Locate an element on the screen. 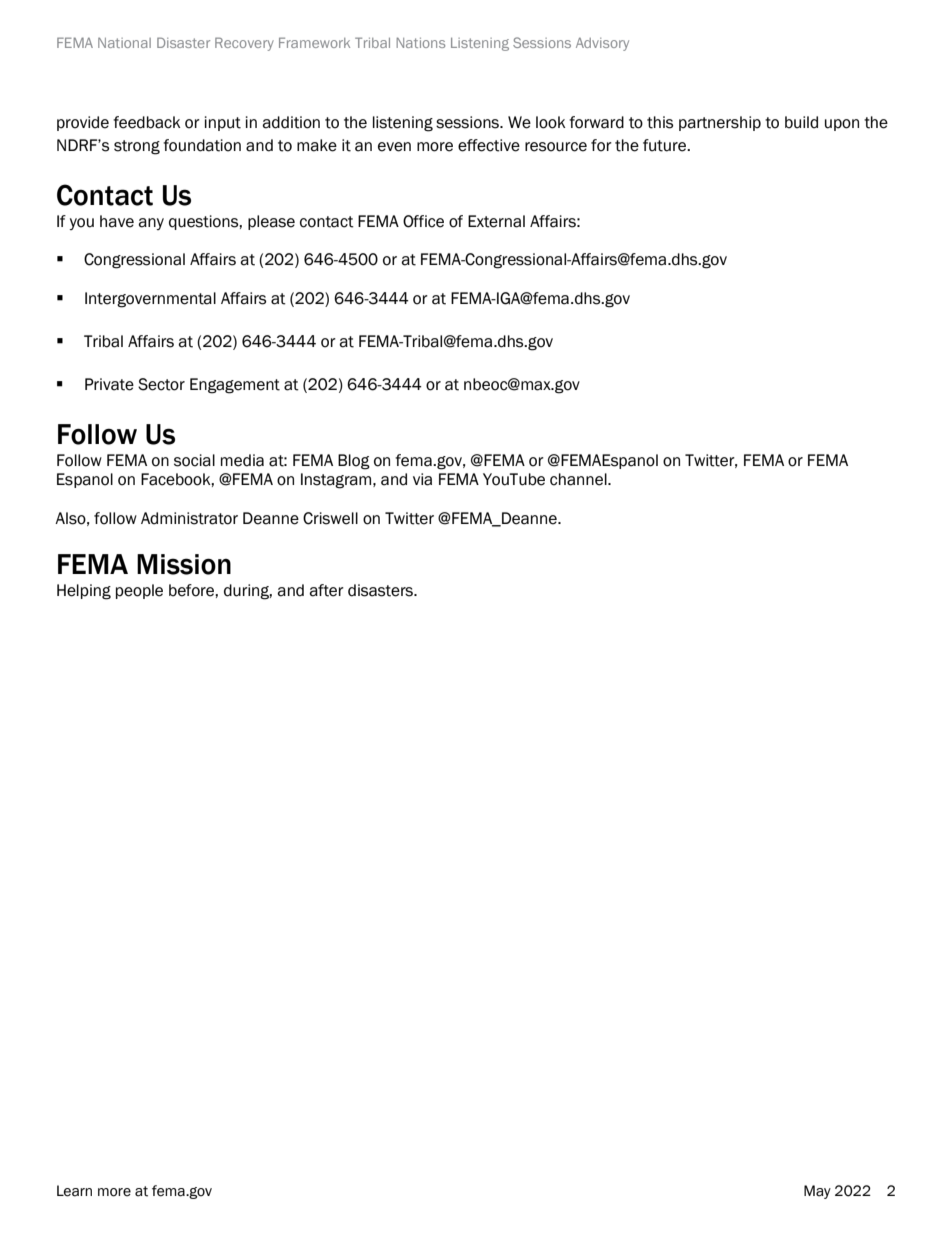 The width and height of the screenshot is (952, 1233). Learn is located at coordinates (74, 1191).
